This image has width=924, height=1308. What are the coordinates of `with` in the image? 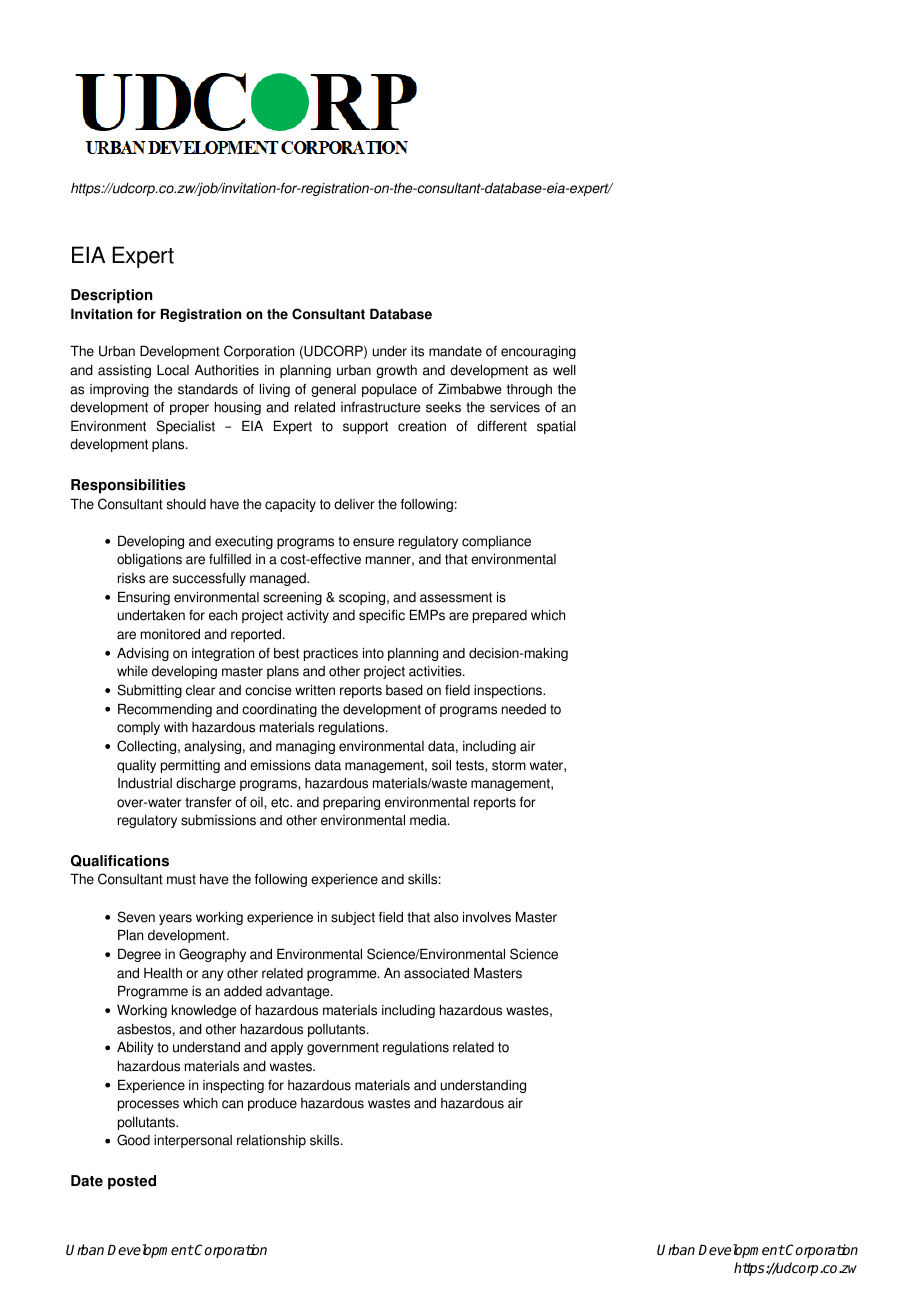 It's located at (176, 727).
